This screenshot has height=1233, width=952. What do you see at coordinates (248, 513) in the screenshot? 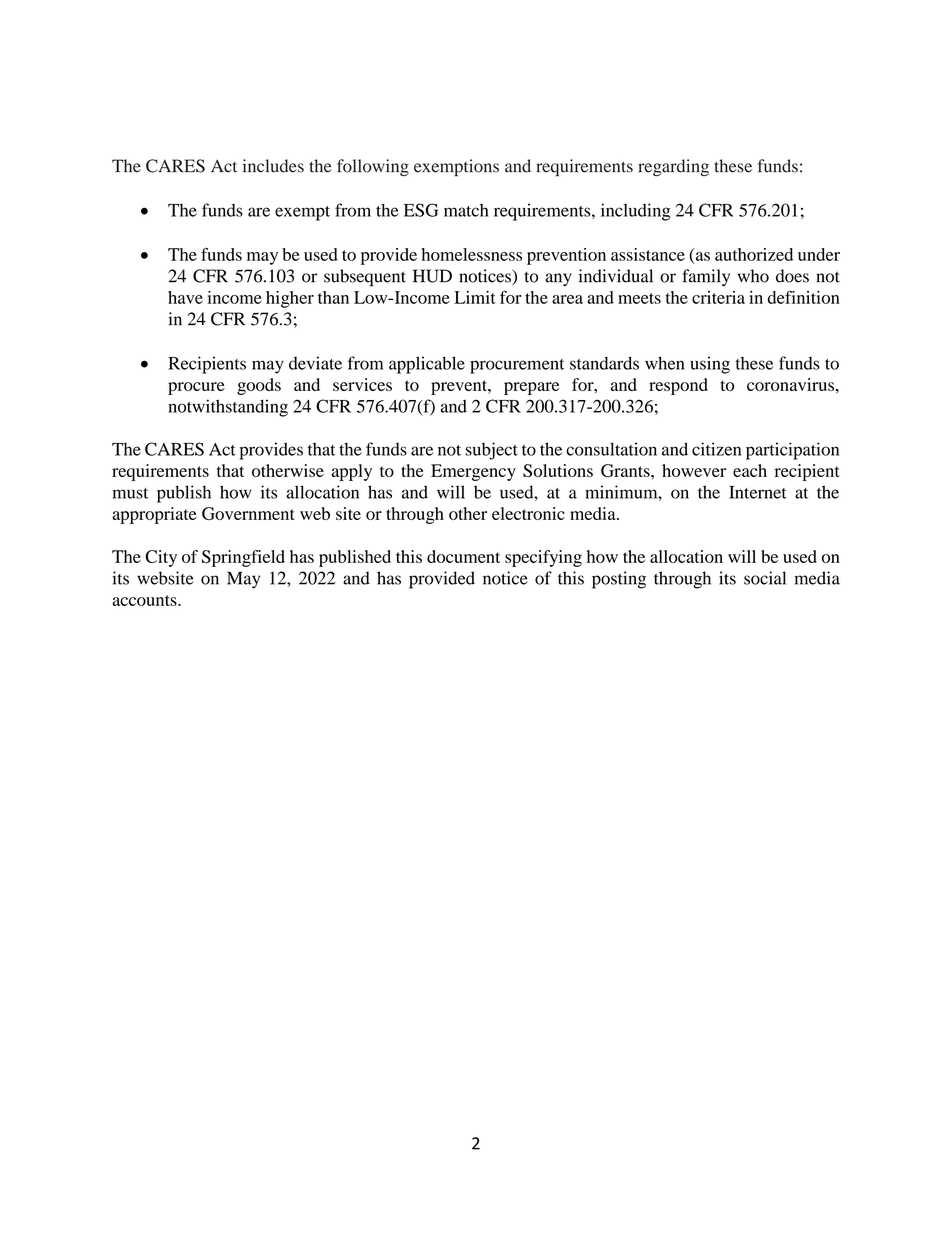
I see `Government` at bounding box center [248, 513].
